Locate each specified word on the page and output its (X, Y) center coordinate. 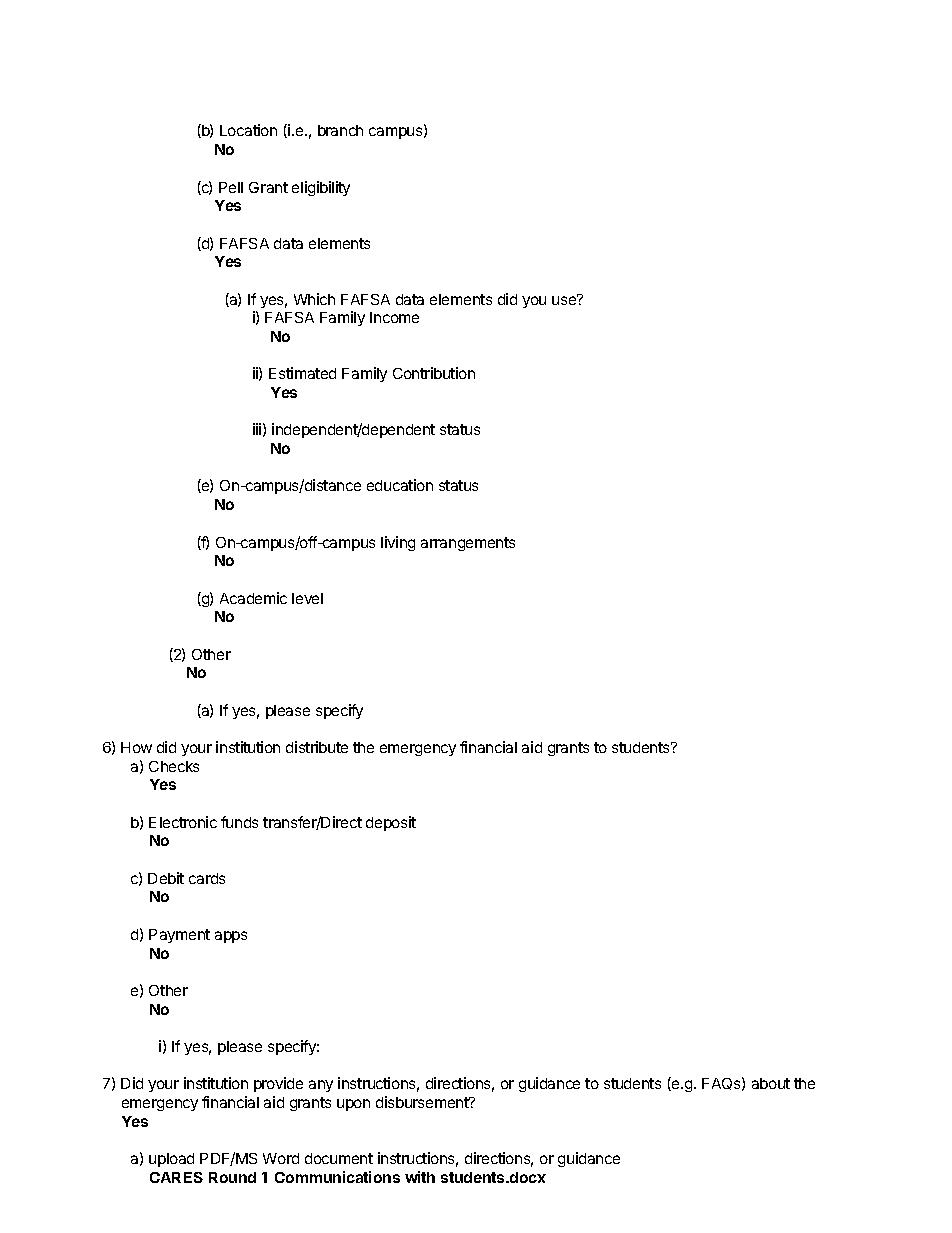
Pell (231, 187)
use (565, 299)
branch (340, 130)
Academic (253, 598)
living (398, 543)
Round (232, 1177)
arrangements (468, 544)
